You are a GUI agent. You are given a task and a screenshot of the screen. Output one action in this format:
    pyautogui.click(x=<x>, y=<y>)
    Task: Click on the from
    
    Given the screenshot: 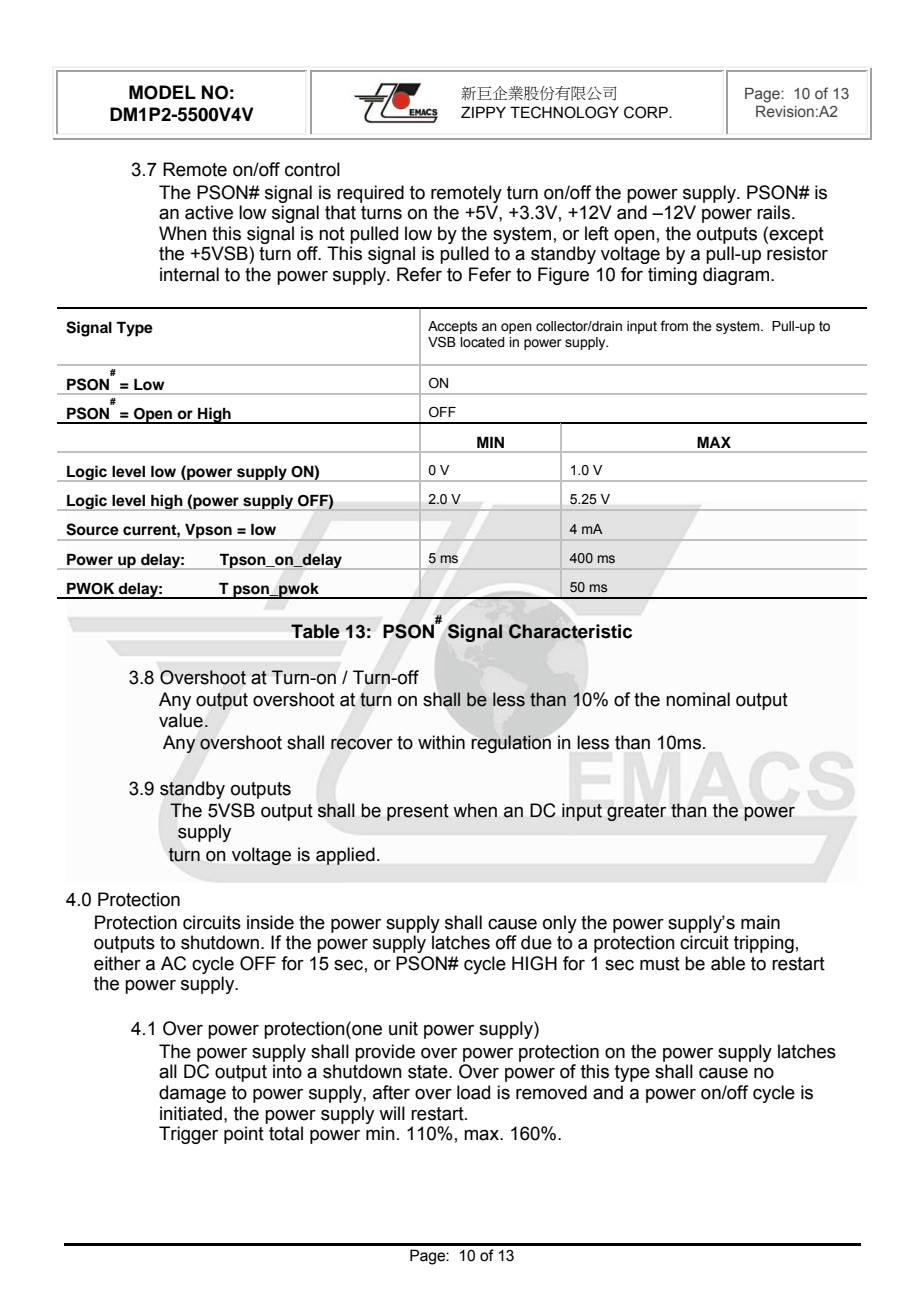 What is the action you would take?
    pyautogui.click(x=674, y=325)
